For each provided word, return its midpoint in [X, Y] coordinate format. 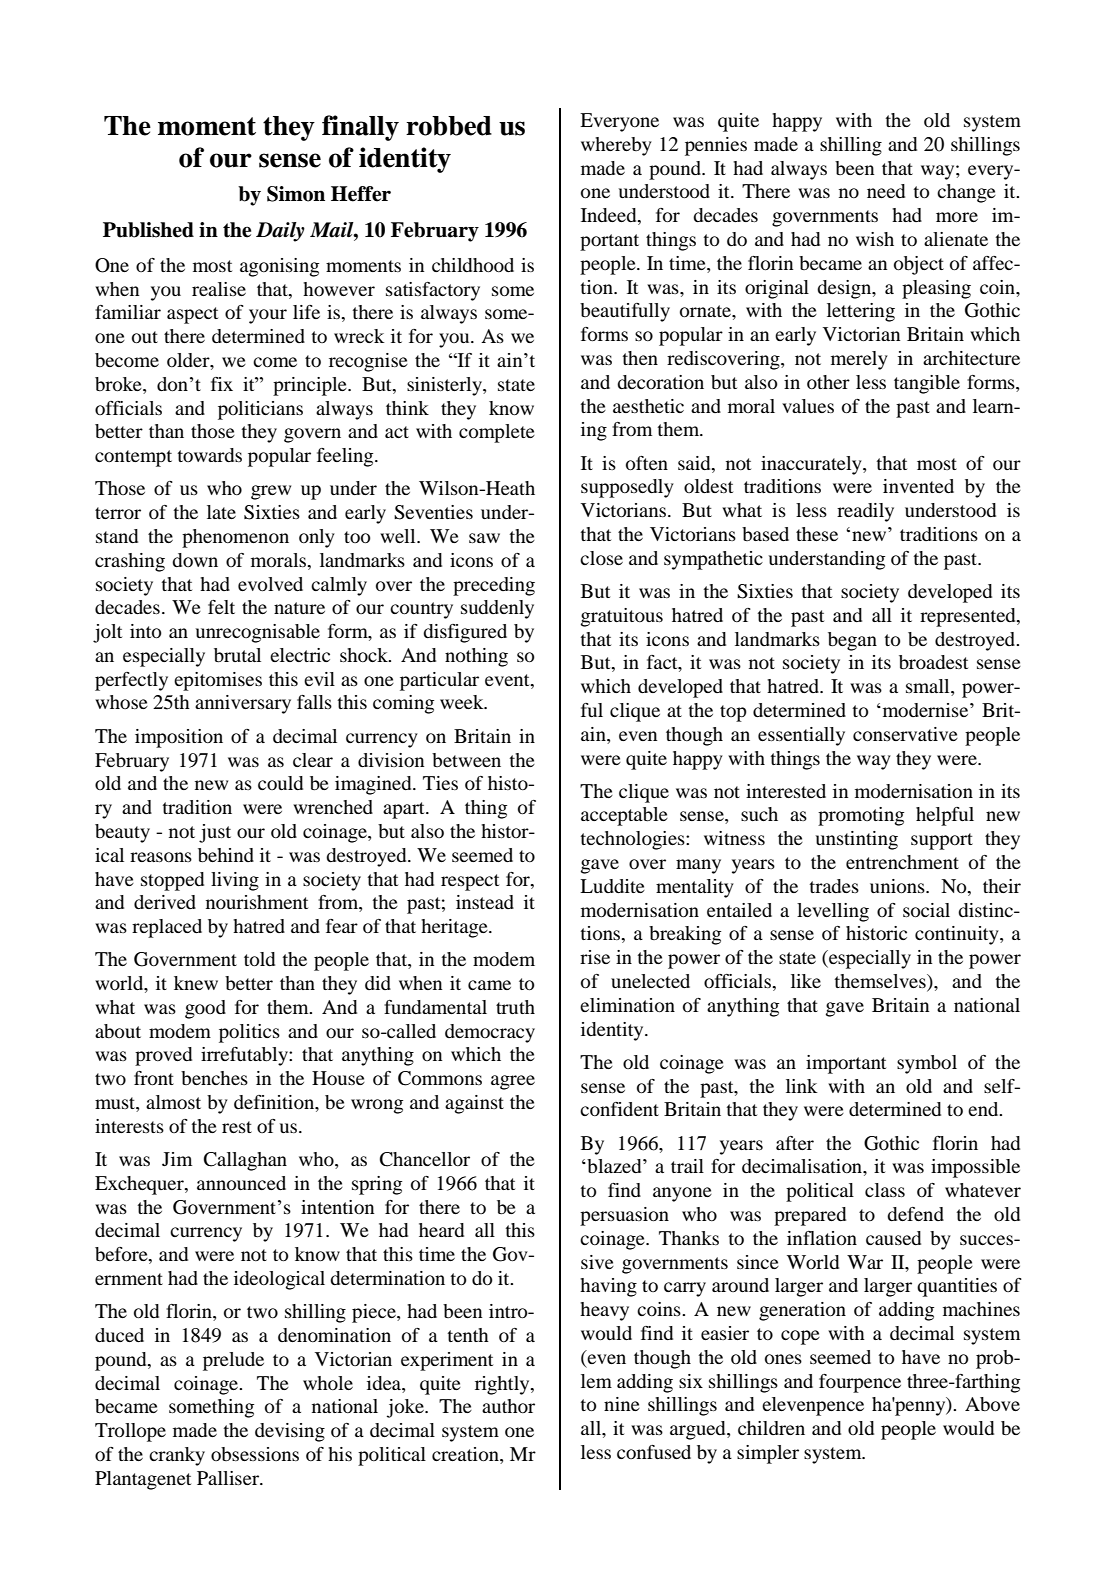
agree [513, 1082]
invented [918, 486]
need [886, 191]
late [221, 512]
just [215, 833]
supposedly [627, 488]
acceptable [624, 816]
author [508, 1406]
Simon [296, 194]
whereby [616, 146]
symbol [927, 1064]
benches [214, 1078]
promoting [861, 816]
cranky [177, 1456]
